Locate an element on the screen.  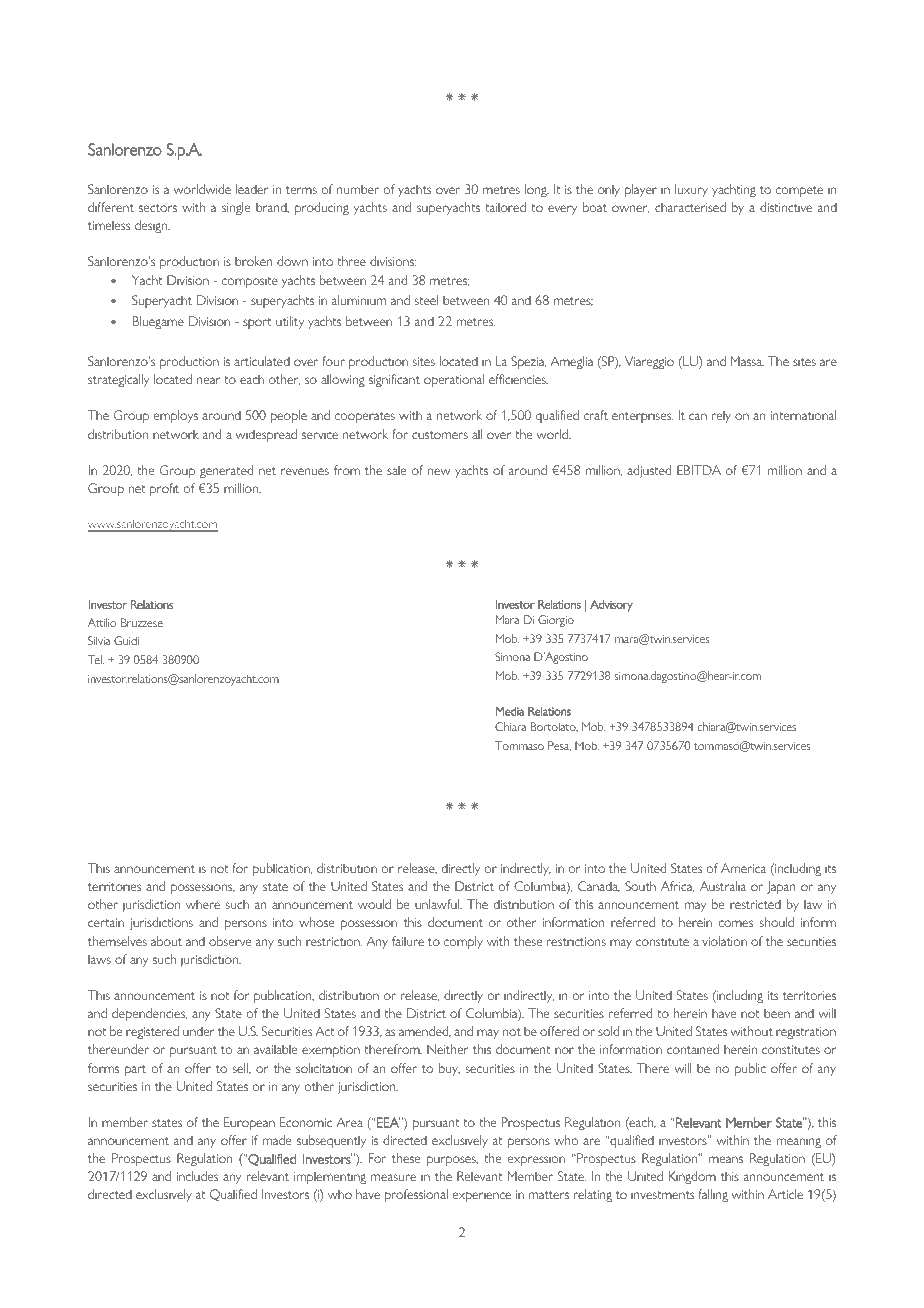
about is located at coordinates (166, 941).
